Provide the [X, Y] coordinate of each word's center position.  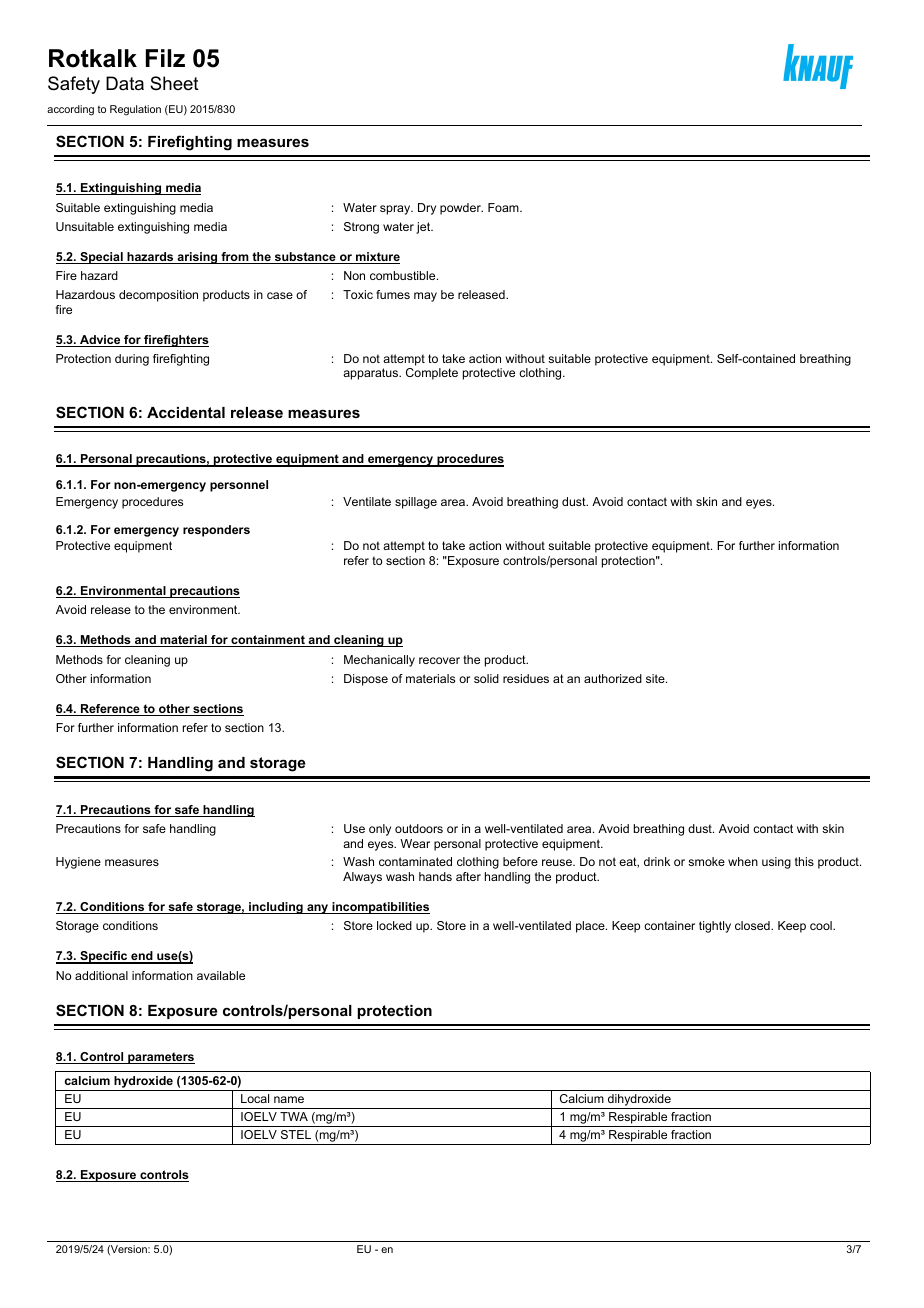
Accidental [186, 412]
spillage [416, 503]
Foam [504, 207]
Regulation [135, 110]
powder [461, 209]
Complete [432, 374]
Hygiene [78, 863]
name [289, 1099]
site [656, 678]
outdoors [419, 828]
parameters [160, 1058]
